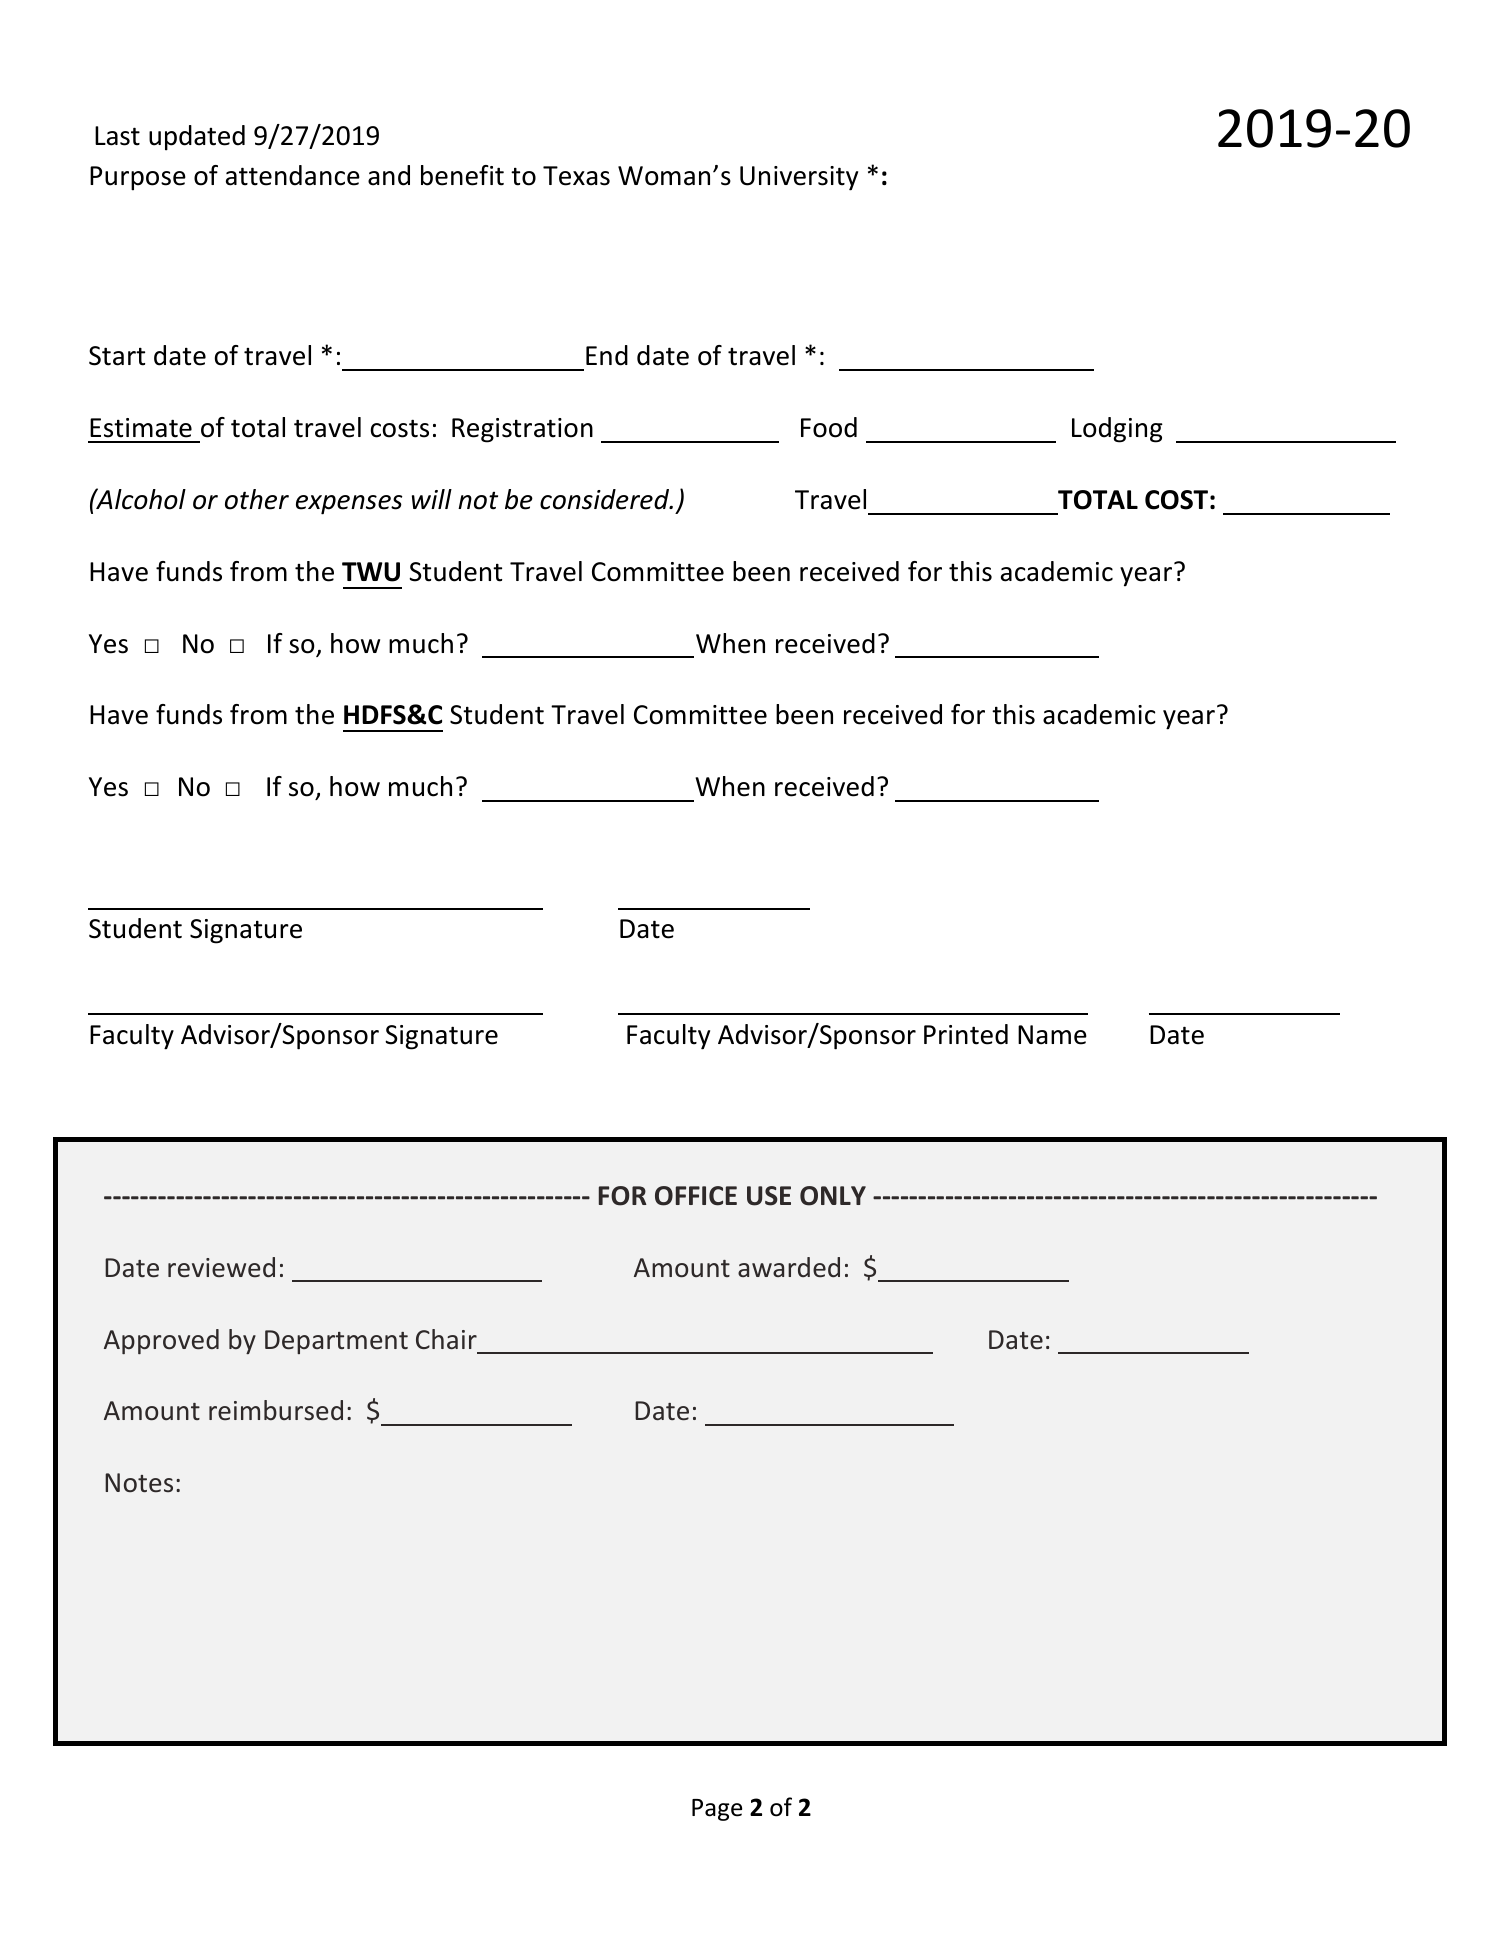 The image size is (1502, 1944). I want to click on Texas, so click(576, 176).
